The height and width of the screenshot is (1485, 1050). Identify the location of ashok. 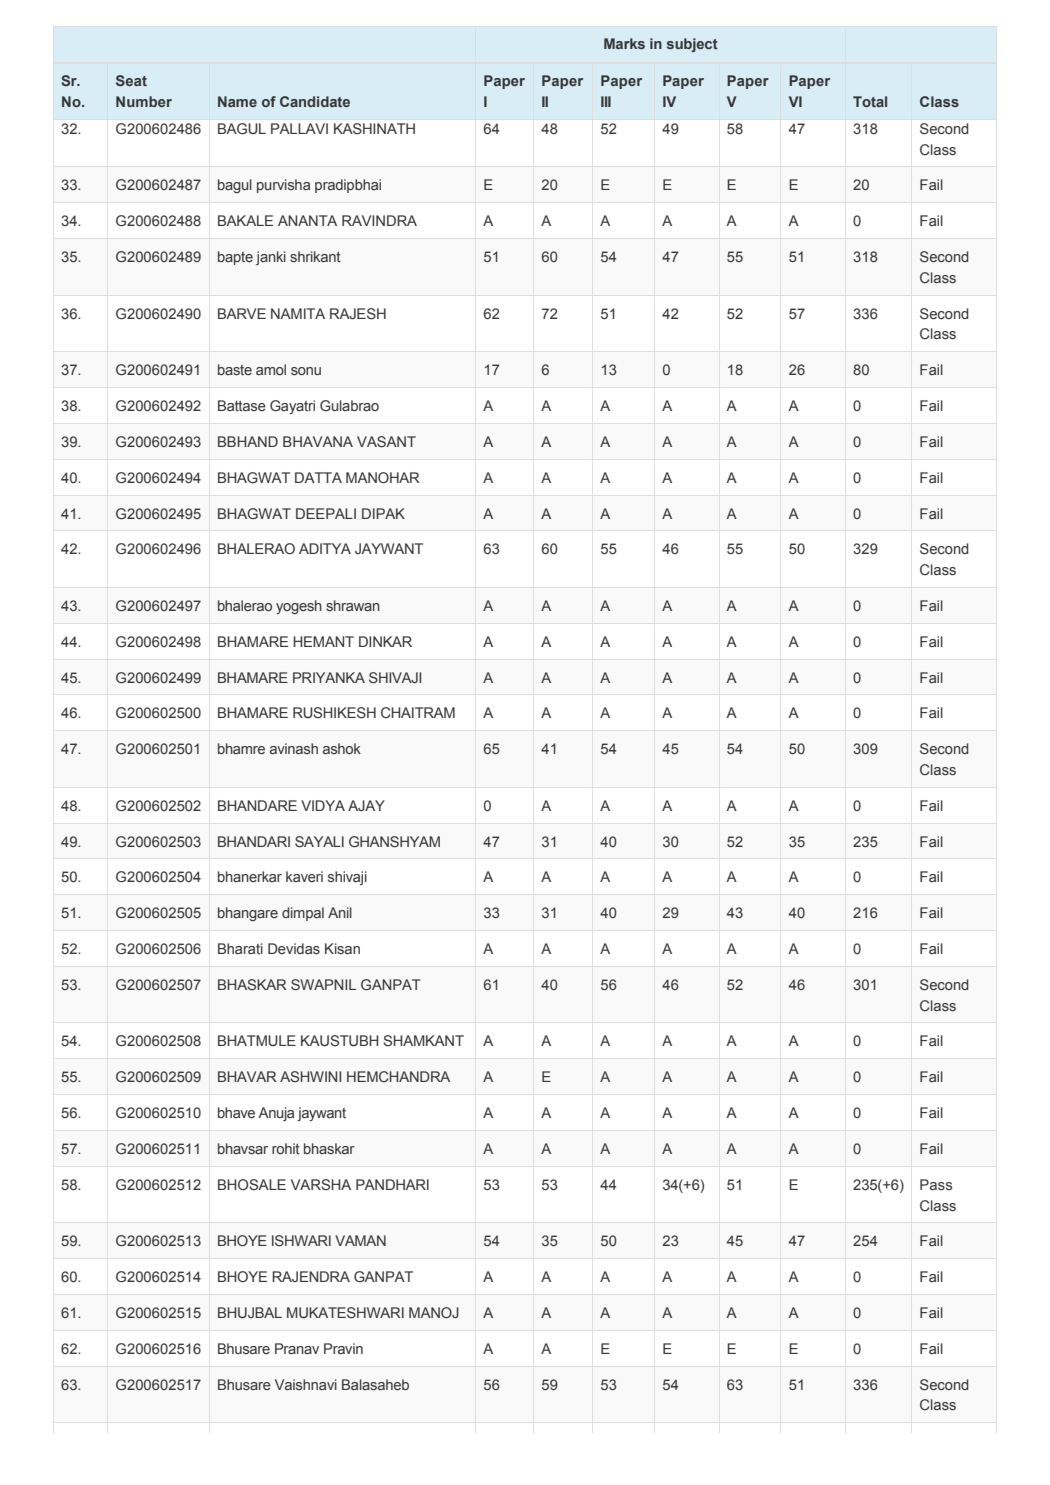
(342, 748).
